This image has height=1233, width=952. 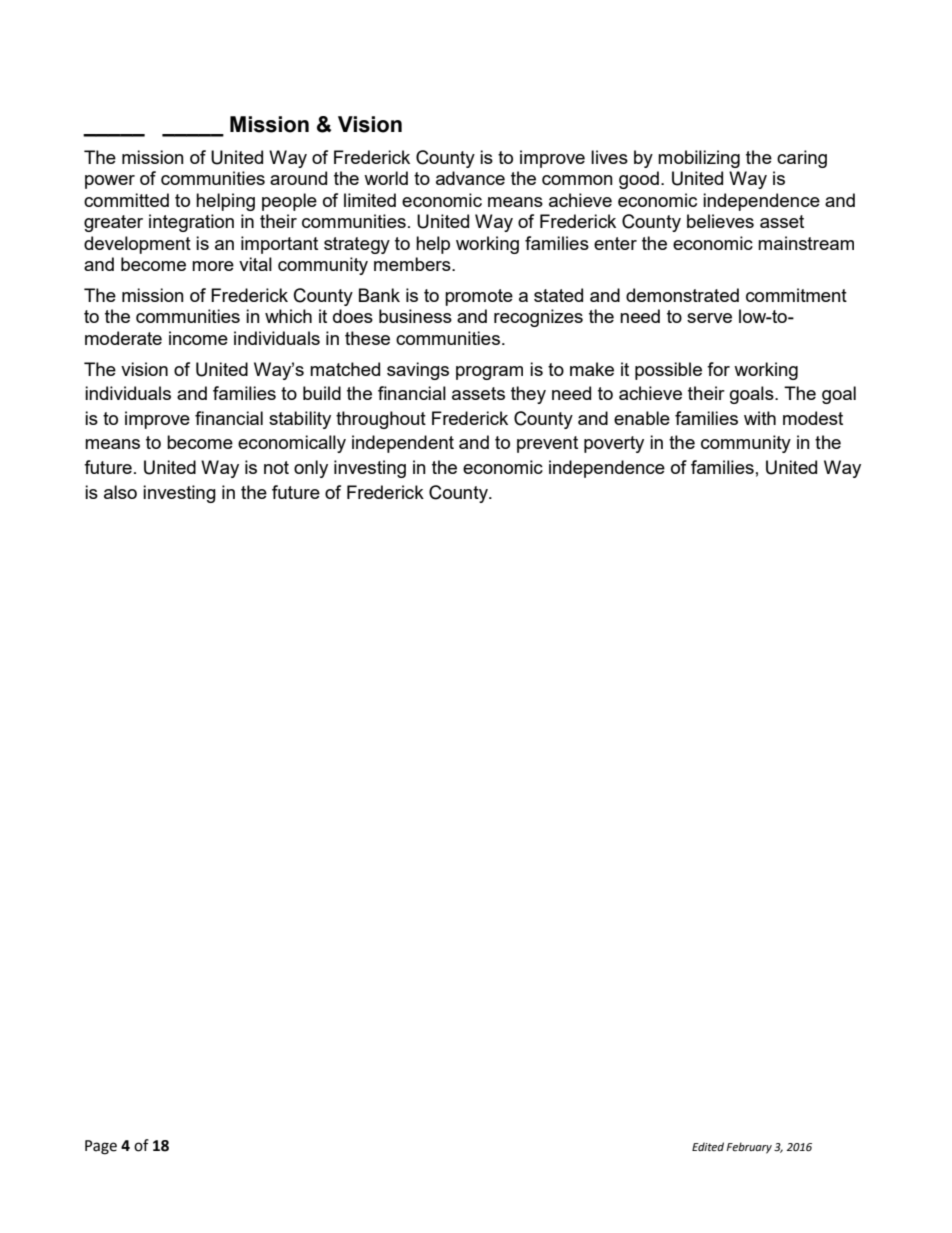 I want to click on February, so click(x=749, y=1148).
